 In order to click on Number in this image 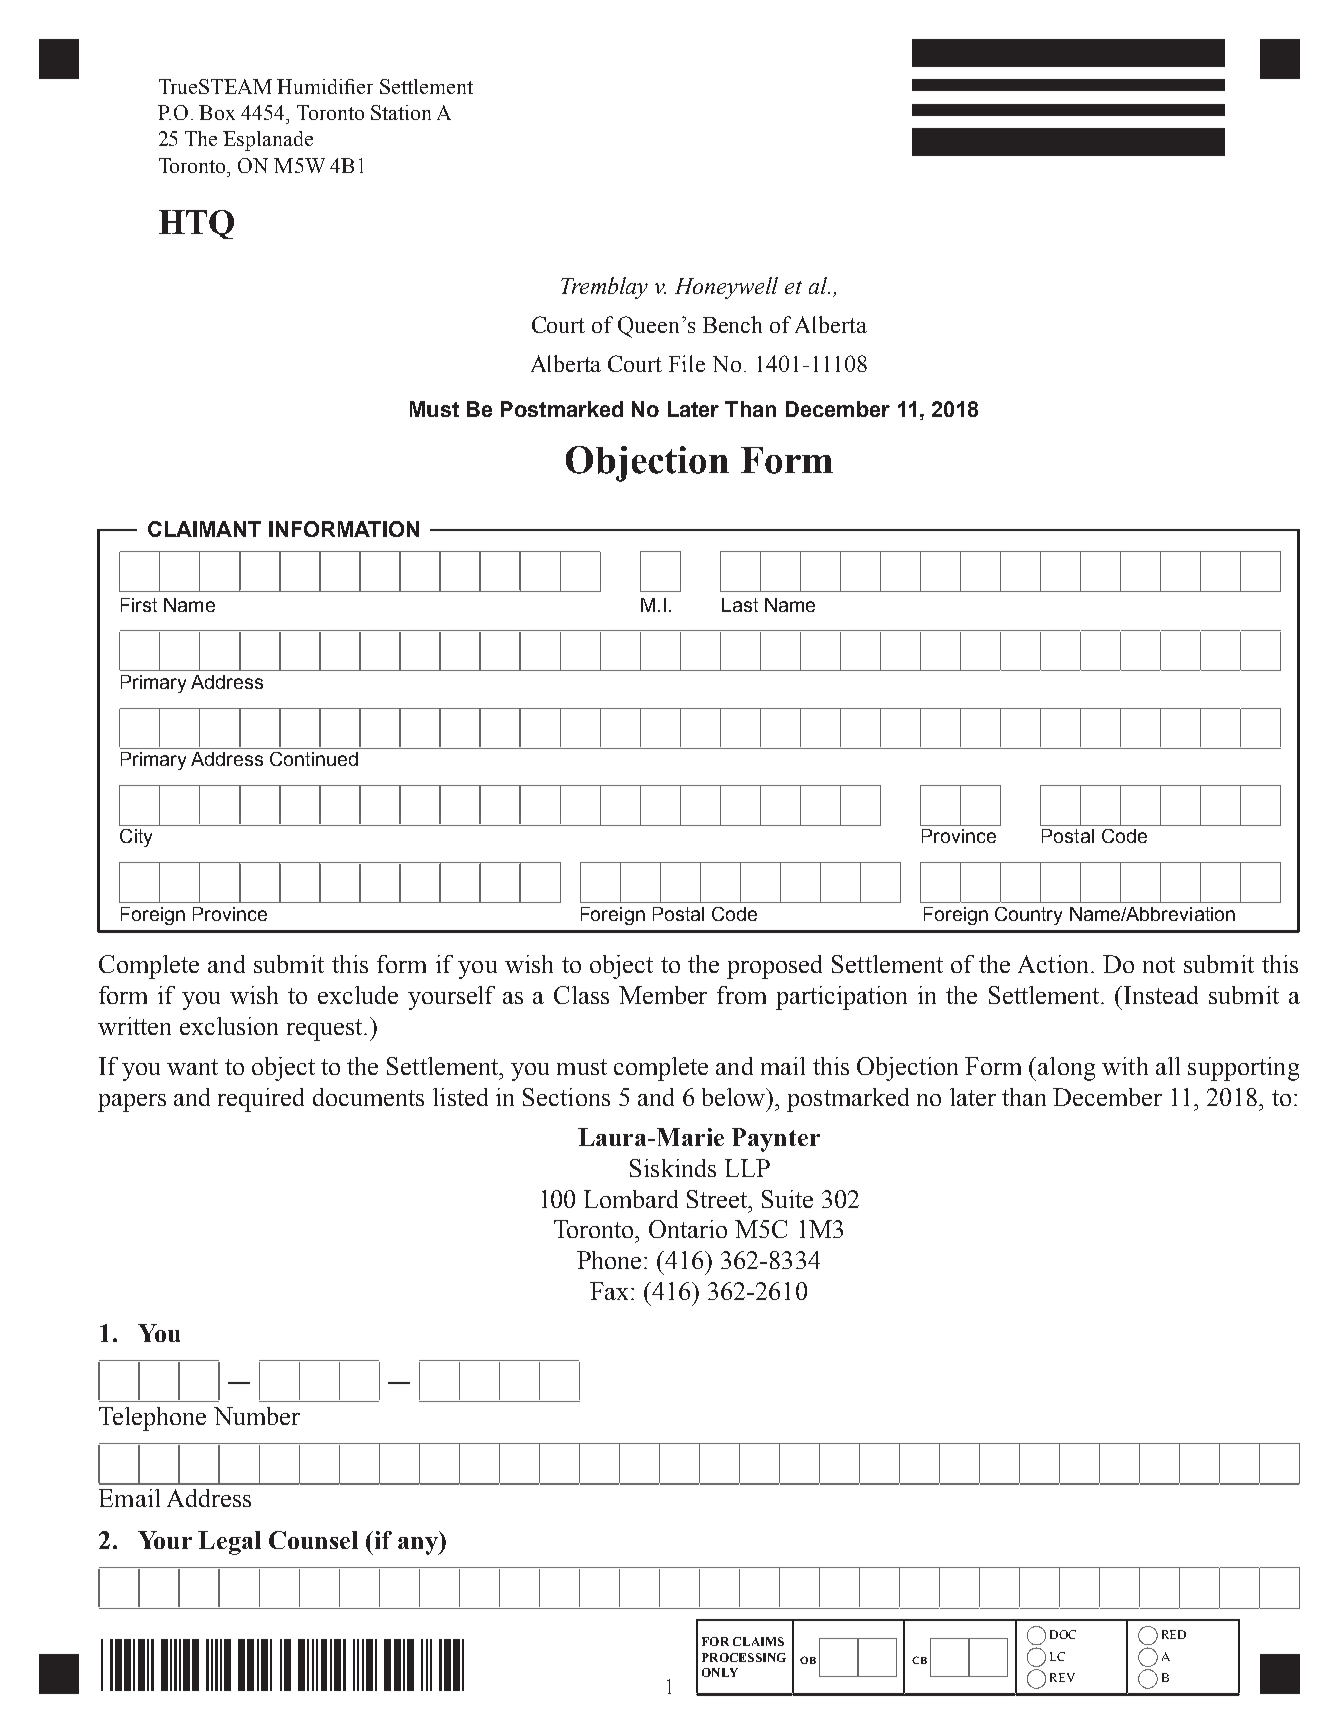, I will do `click(257, 1416)`.
